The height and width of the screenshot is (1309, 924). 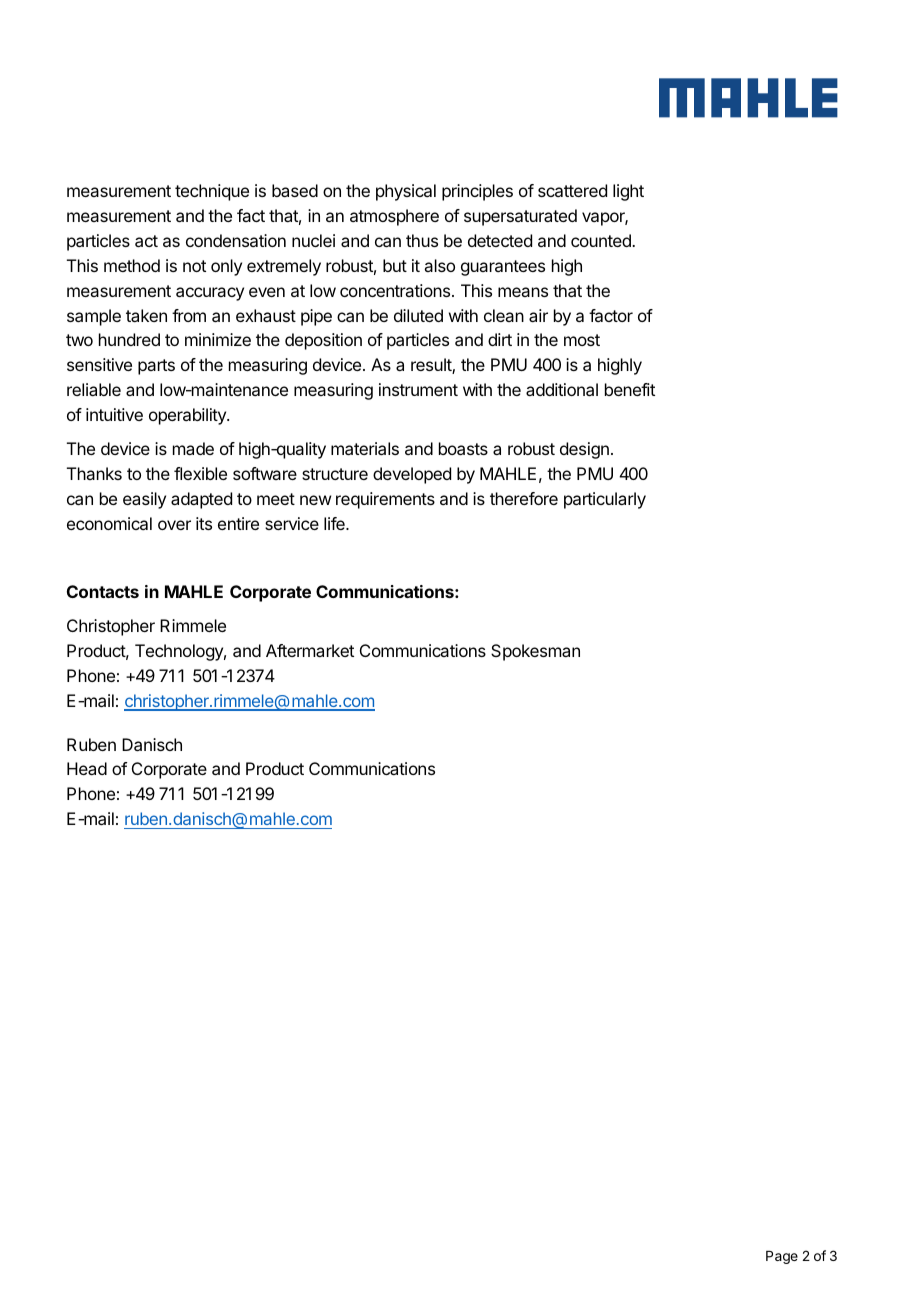 What do you see at coordinates (212, 192) in the screenshot?
I see `technique` at bounding box center [212, 192].
